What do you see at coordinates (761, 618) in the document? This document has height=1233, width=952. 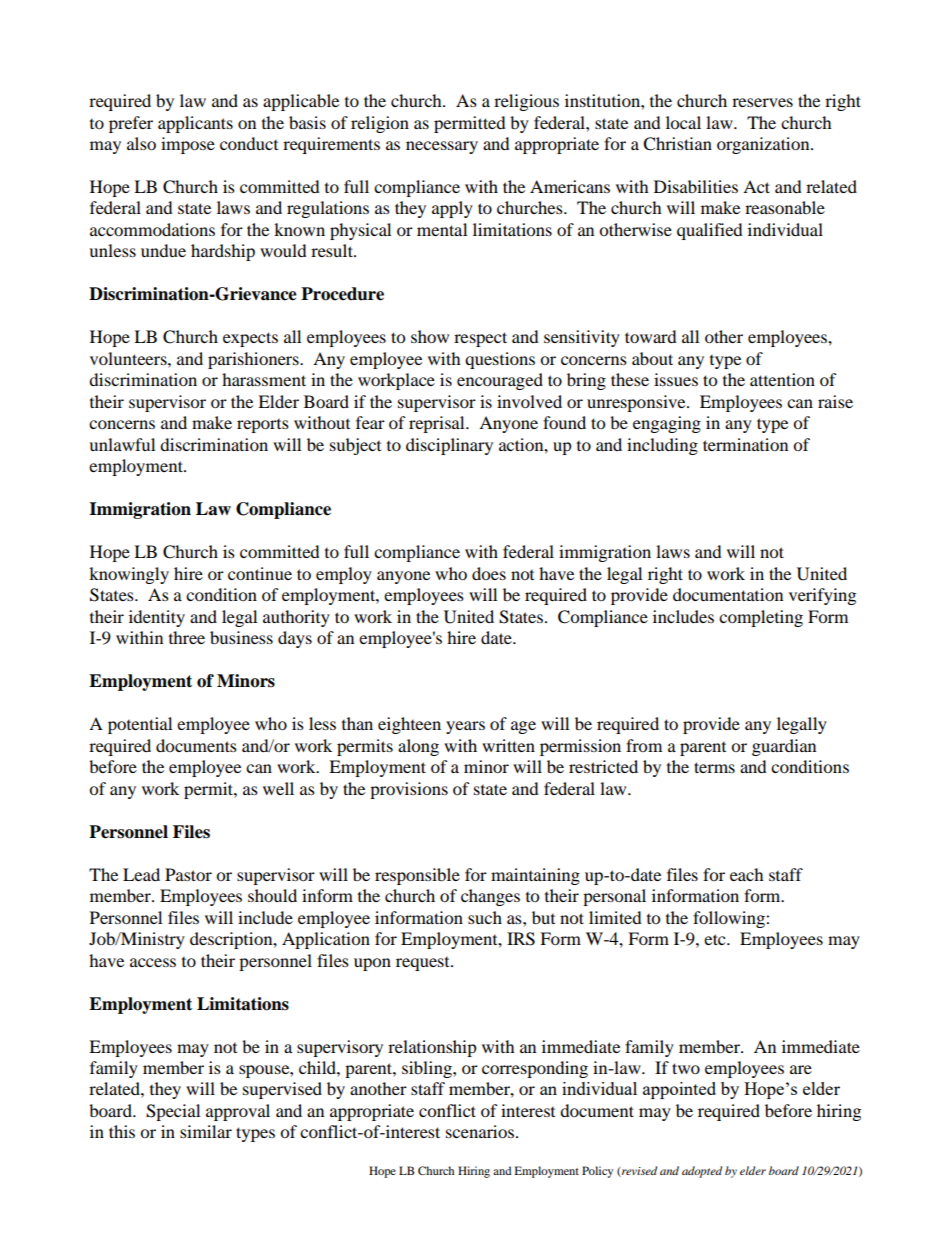 I see `completing` at bounding box center [761, 618].
